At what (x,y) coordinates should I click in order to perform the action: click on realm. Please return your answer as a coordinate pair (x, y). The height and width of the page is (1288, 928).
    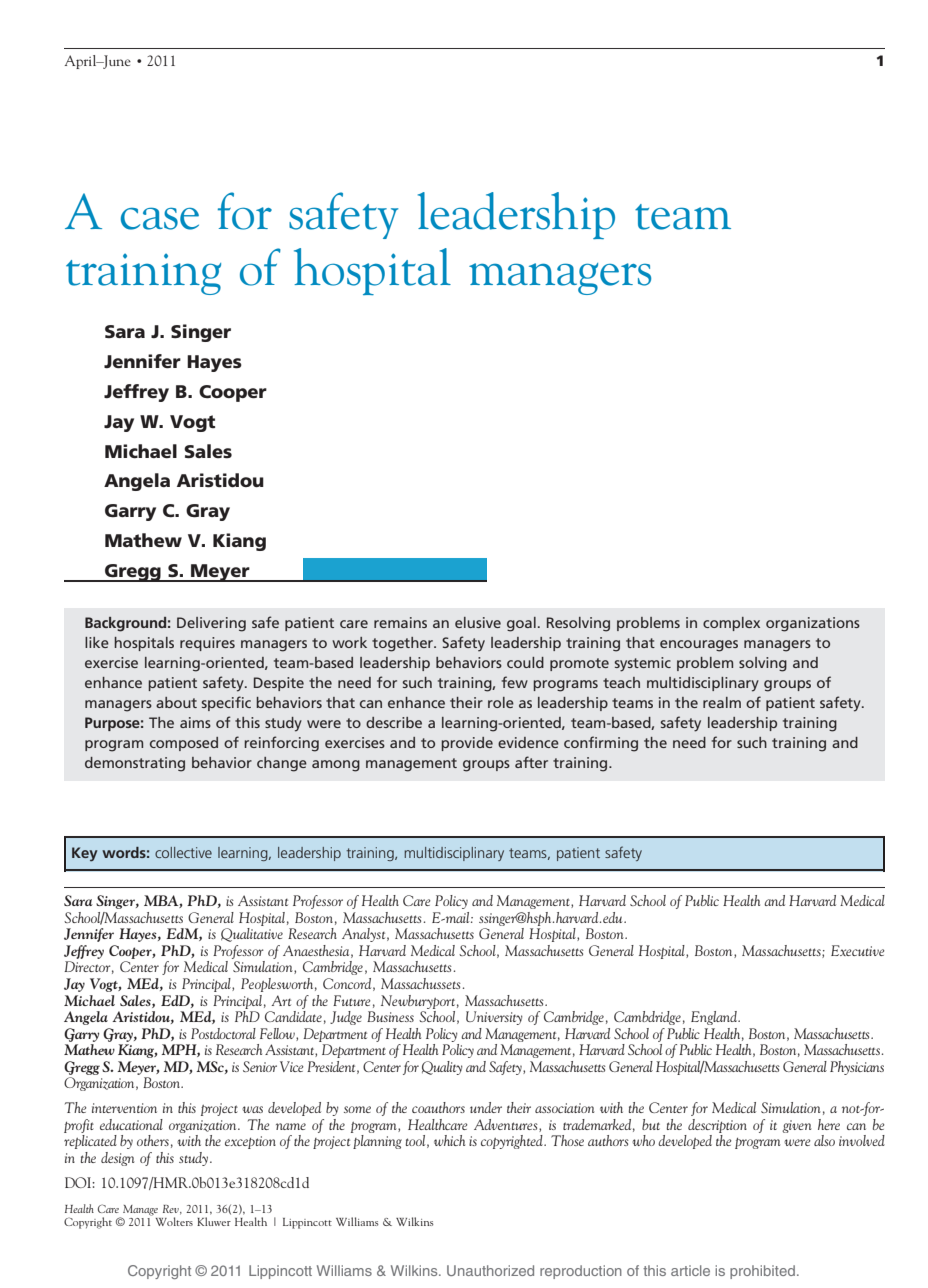
    Looking at the image, I should click on (722, 702).
